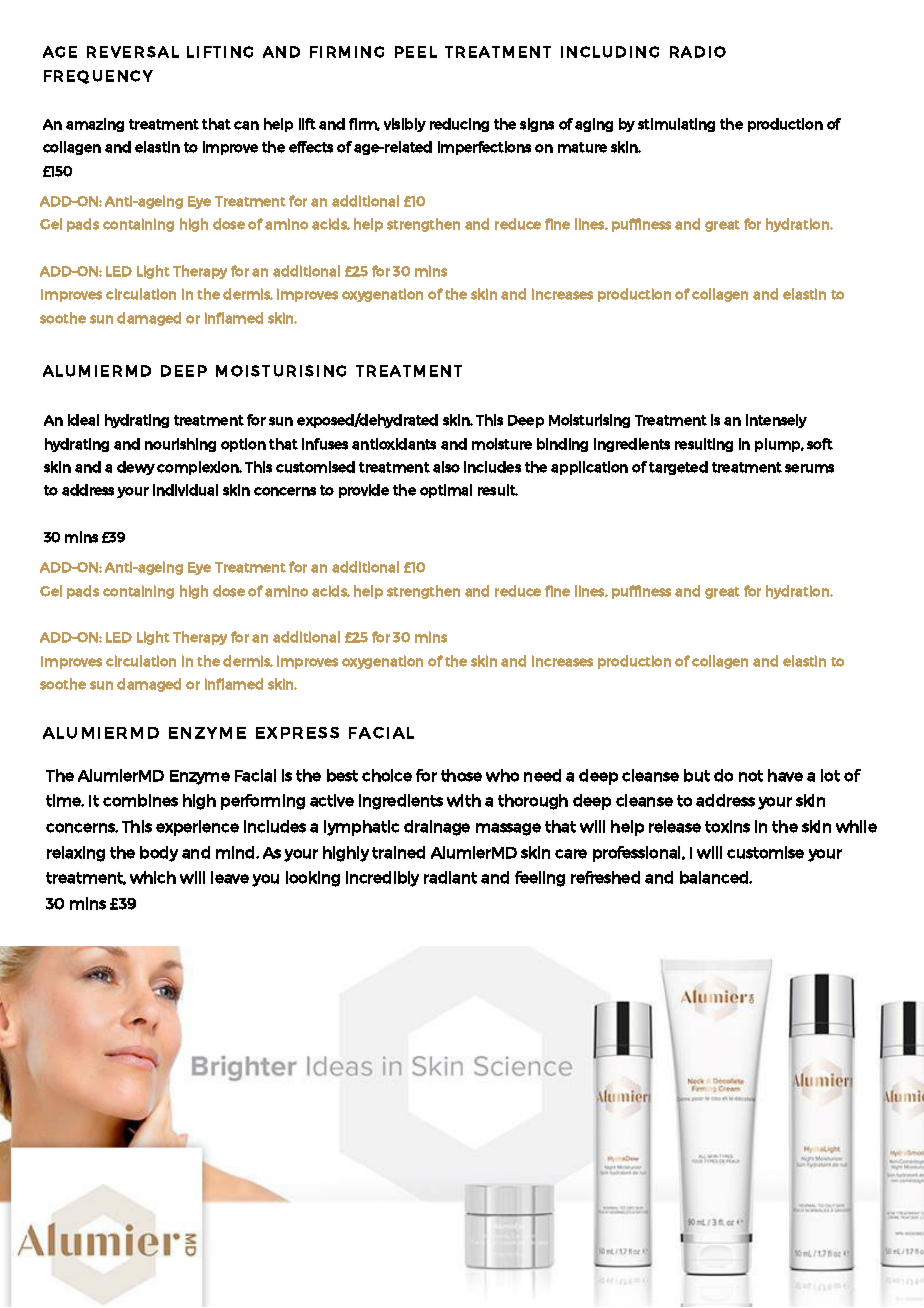  I want to click on effects, so click(311, 147).
